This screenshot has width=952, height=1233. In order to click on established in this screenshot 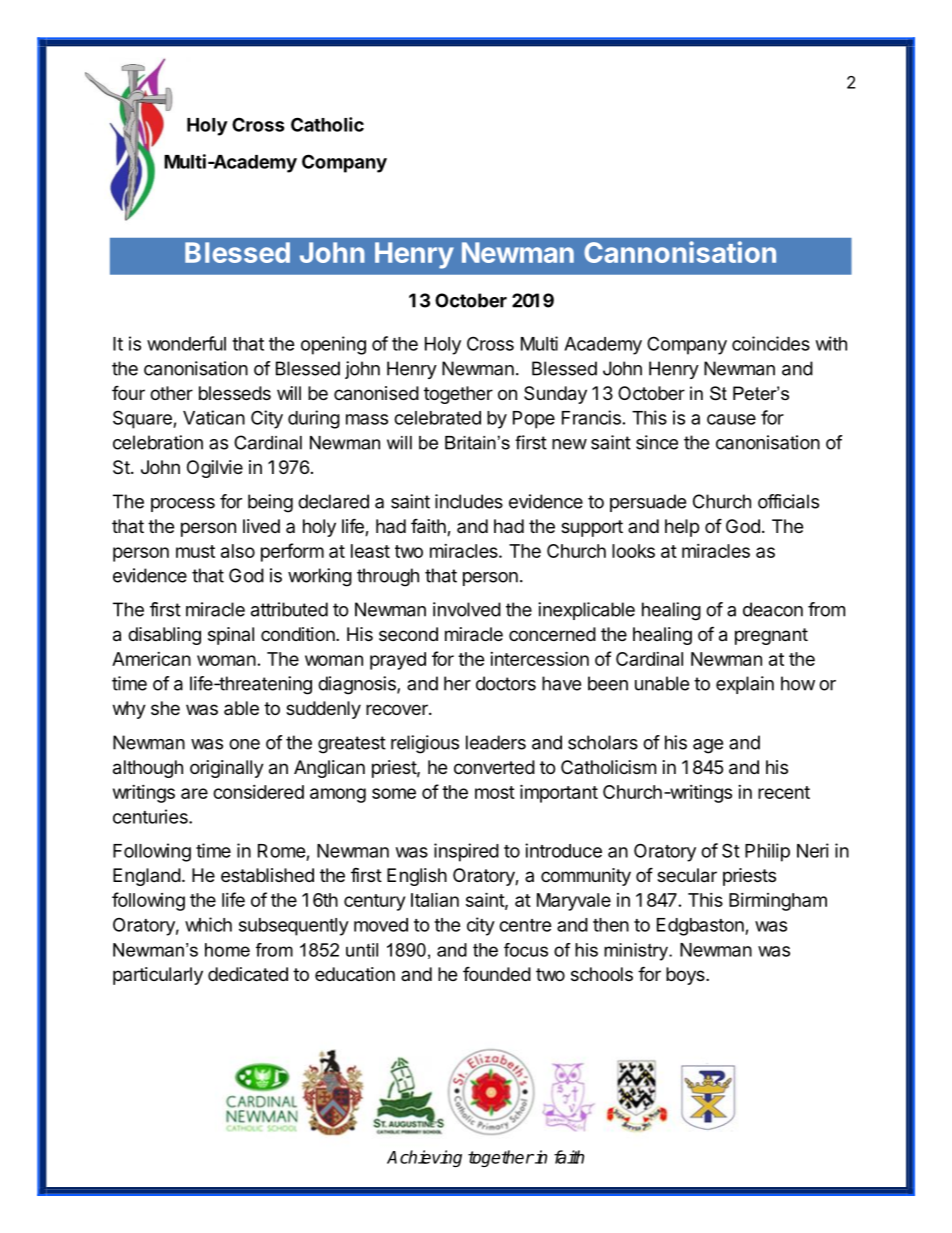, I will do `click(267, 875)`.
